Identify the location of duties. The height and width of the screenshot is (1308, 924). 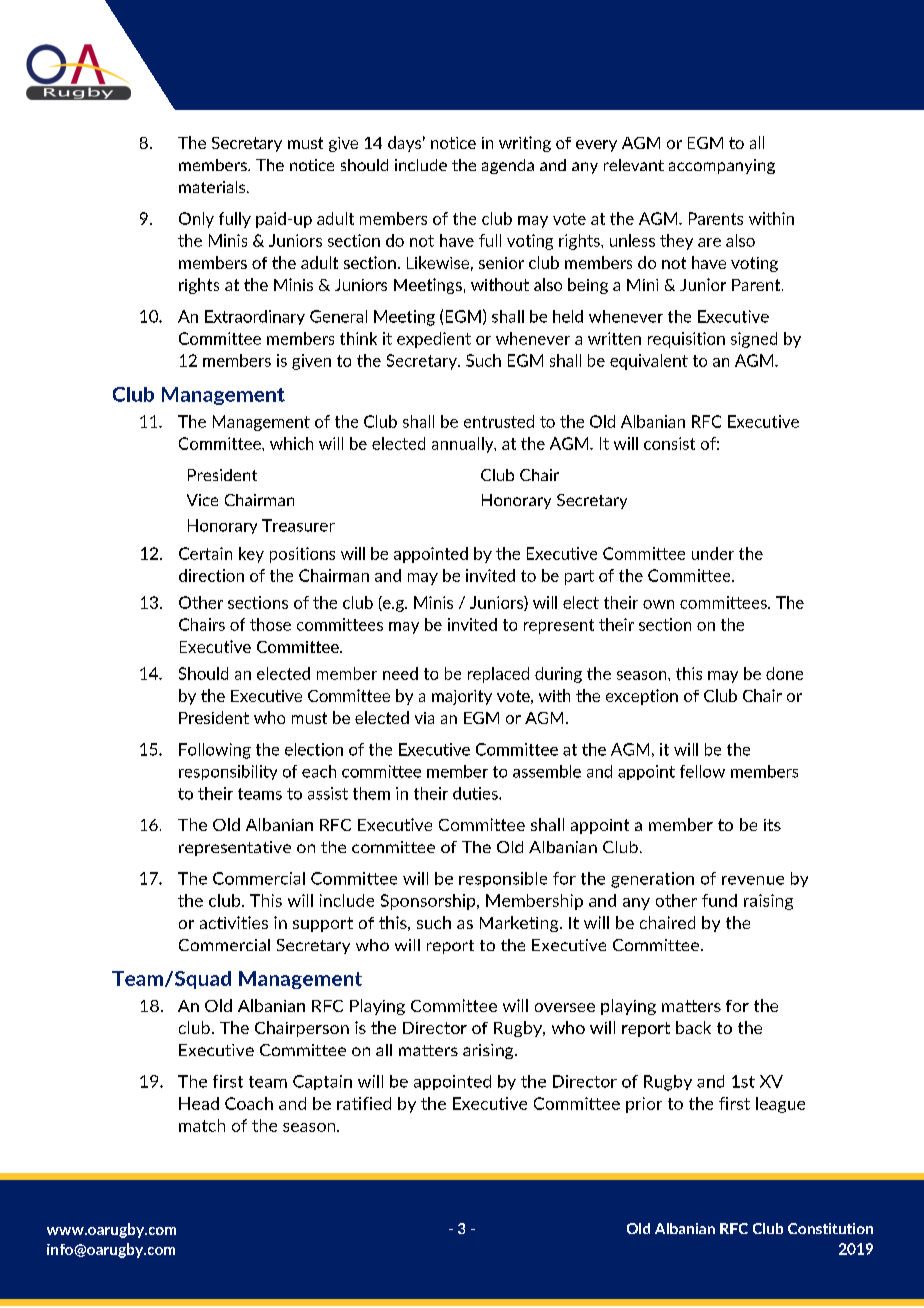
(476, 793).
